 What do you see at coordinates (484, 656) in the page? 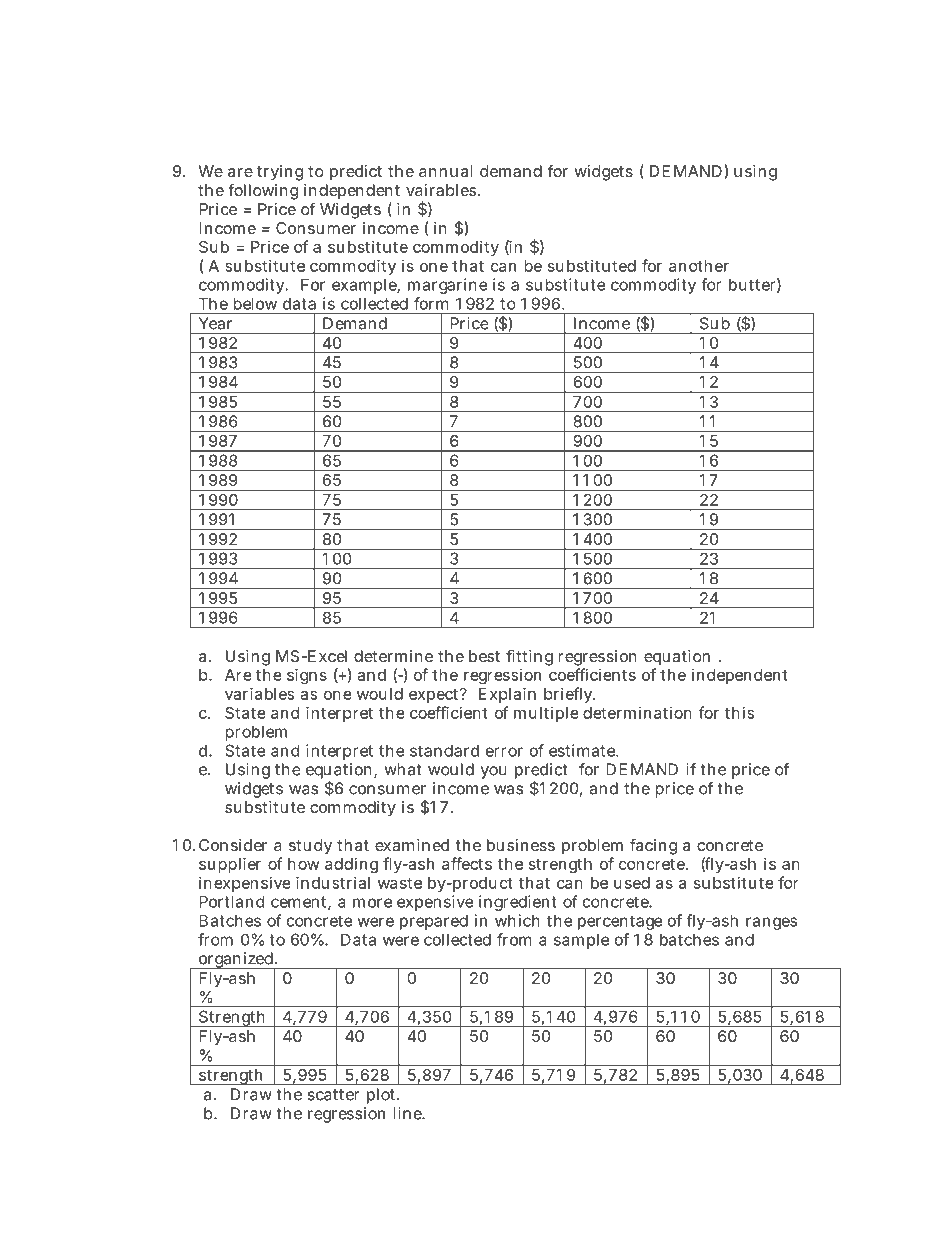
I see `best` at bounding box center [484, 656].
